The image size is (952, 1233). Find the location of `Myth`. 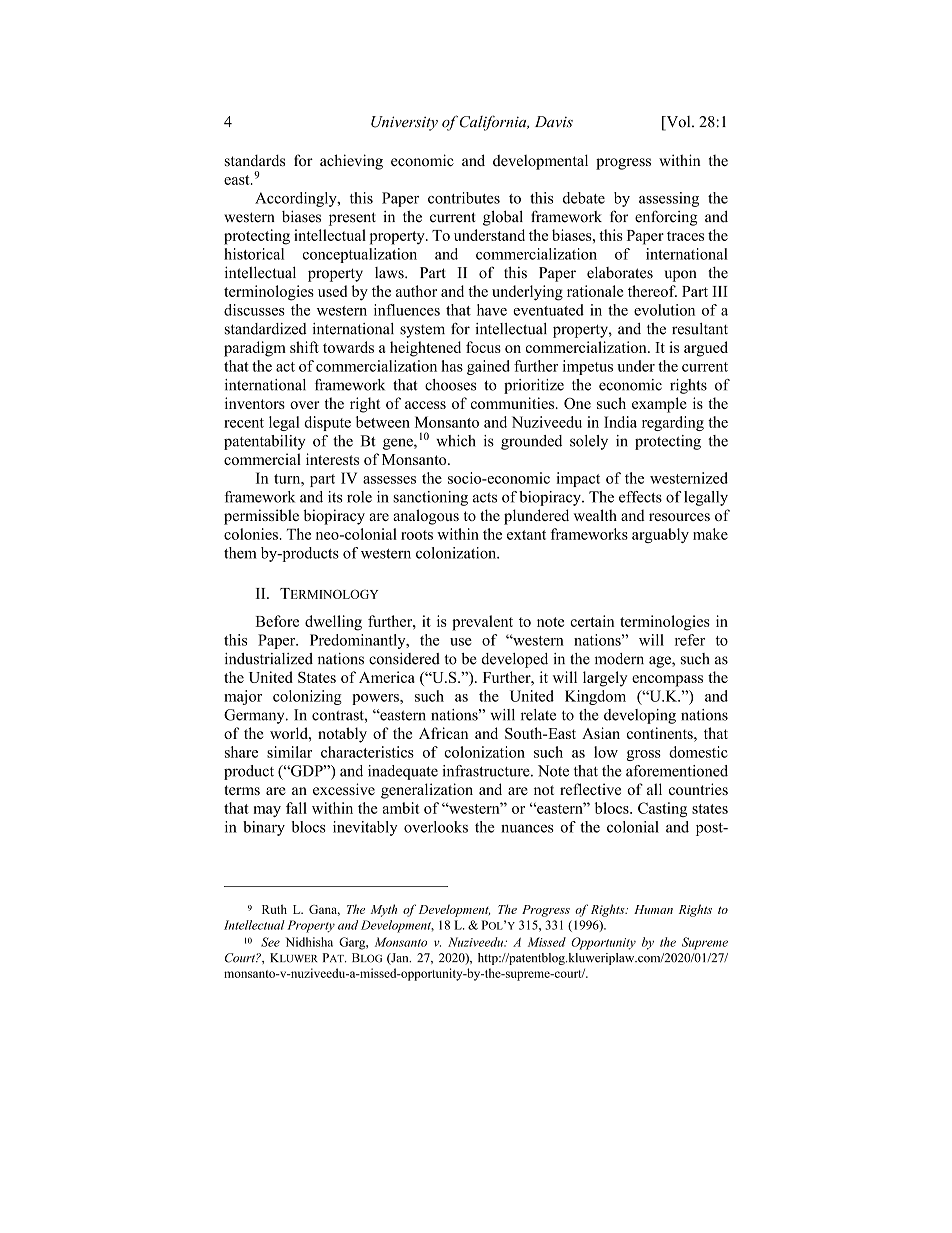

Myth is located at coordinates (384, 910).
